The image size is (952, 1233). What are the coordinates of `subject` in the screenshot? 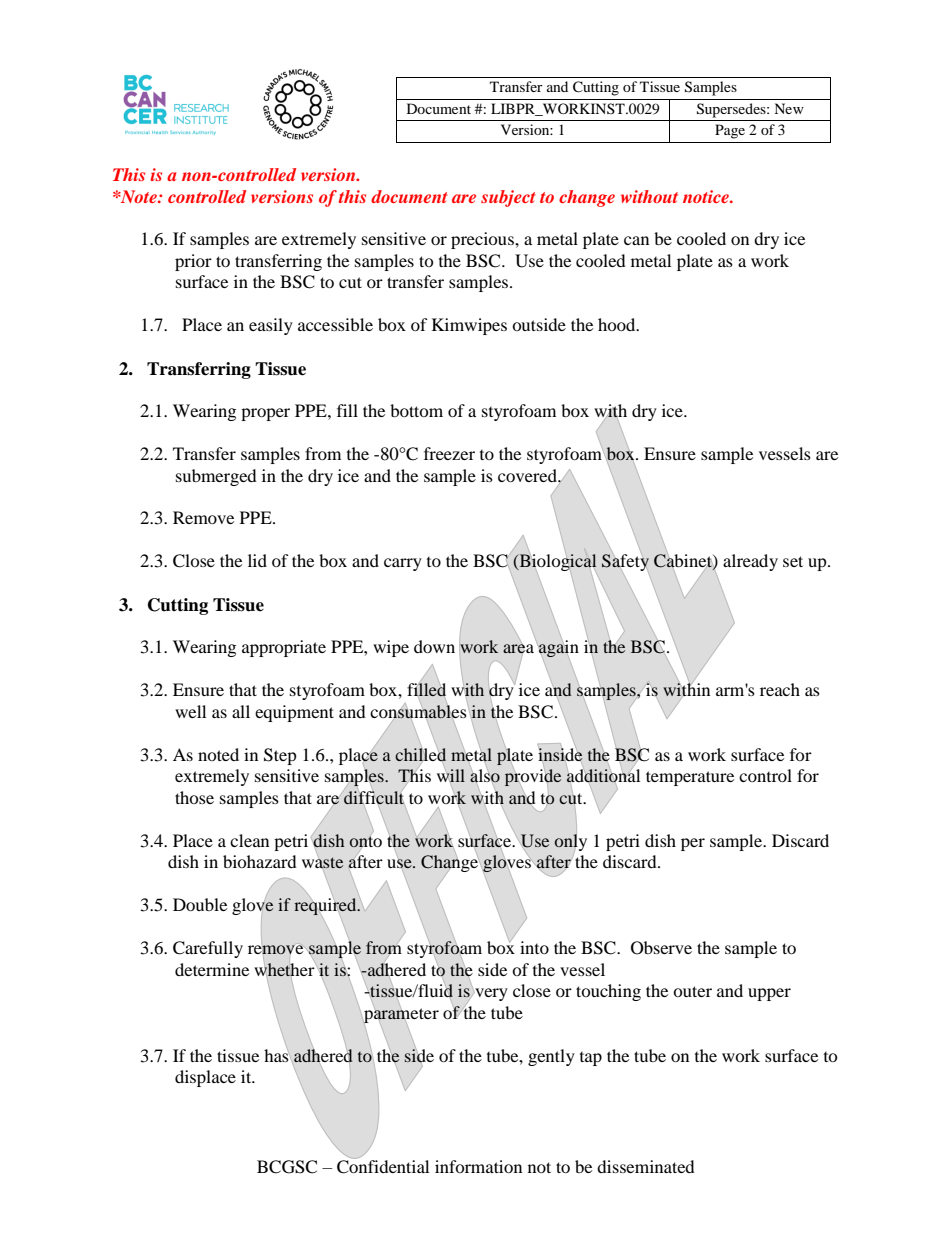 It's located at (508, 198).
